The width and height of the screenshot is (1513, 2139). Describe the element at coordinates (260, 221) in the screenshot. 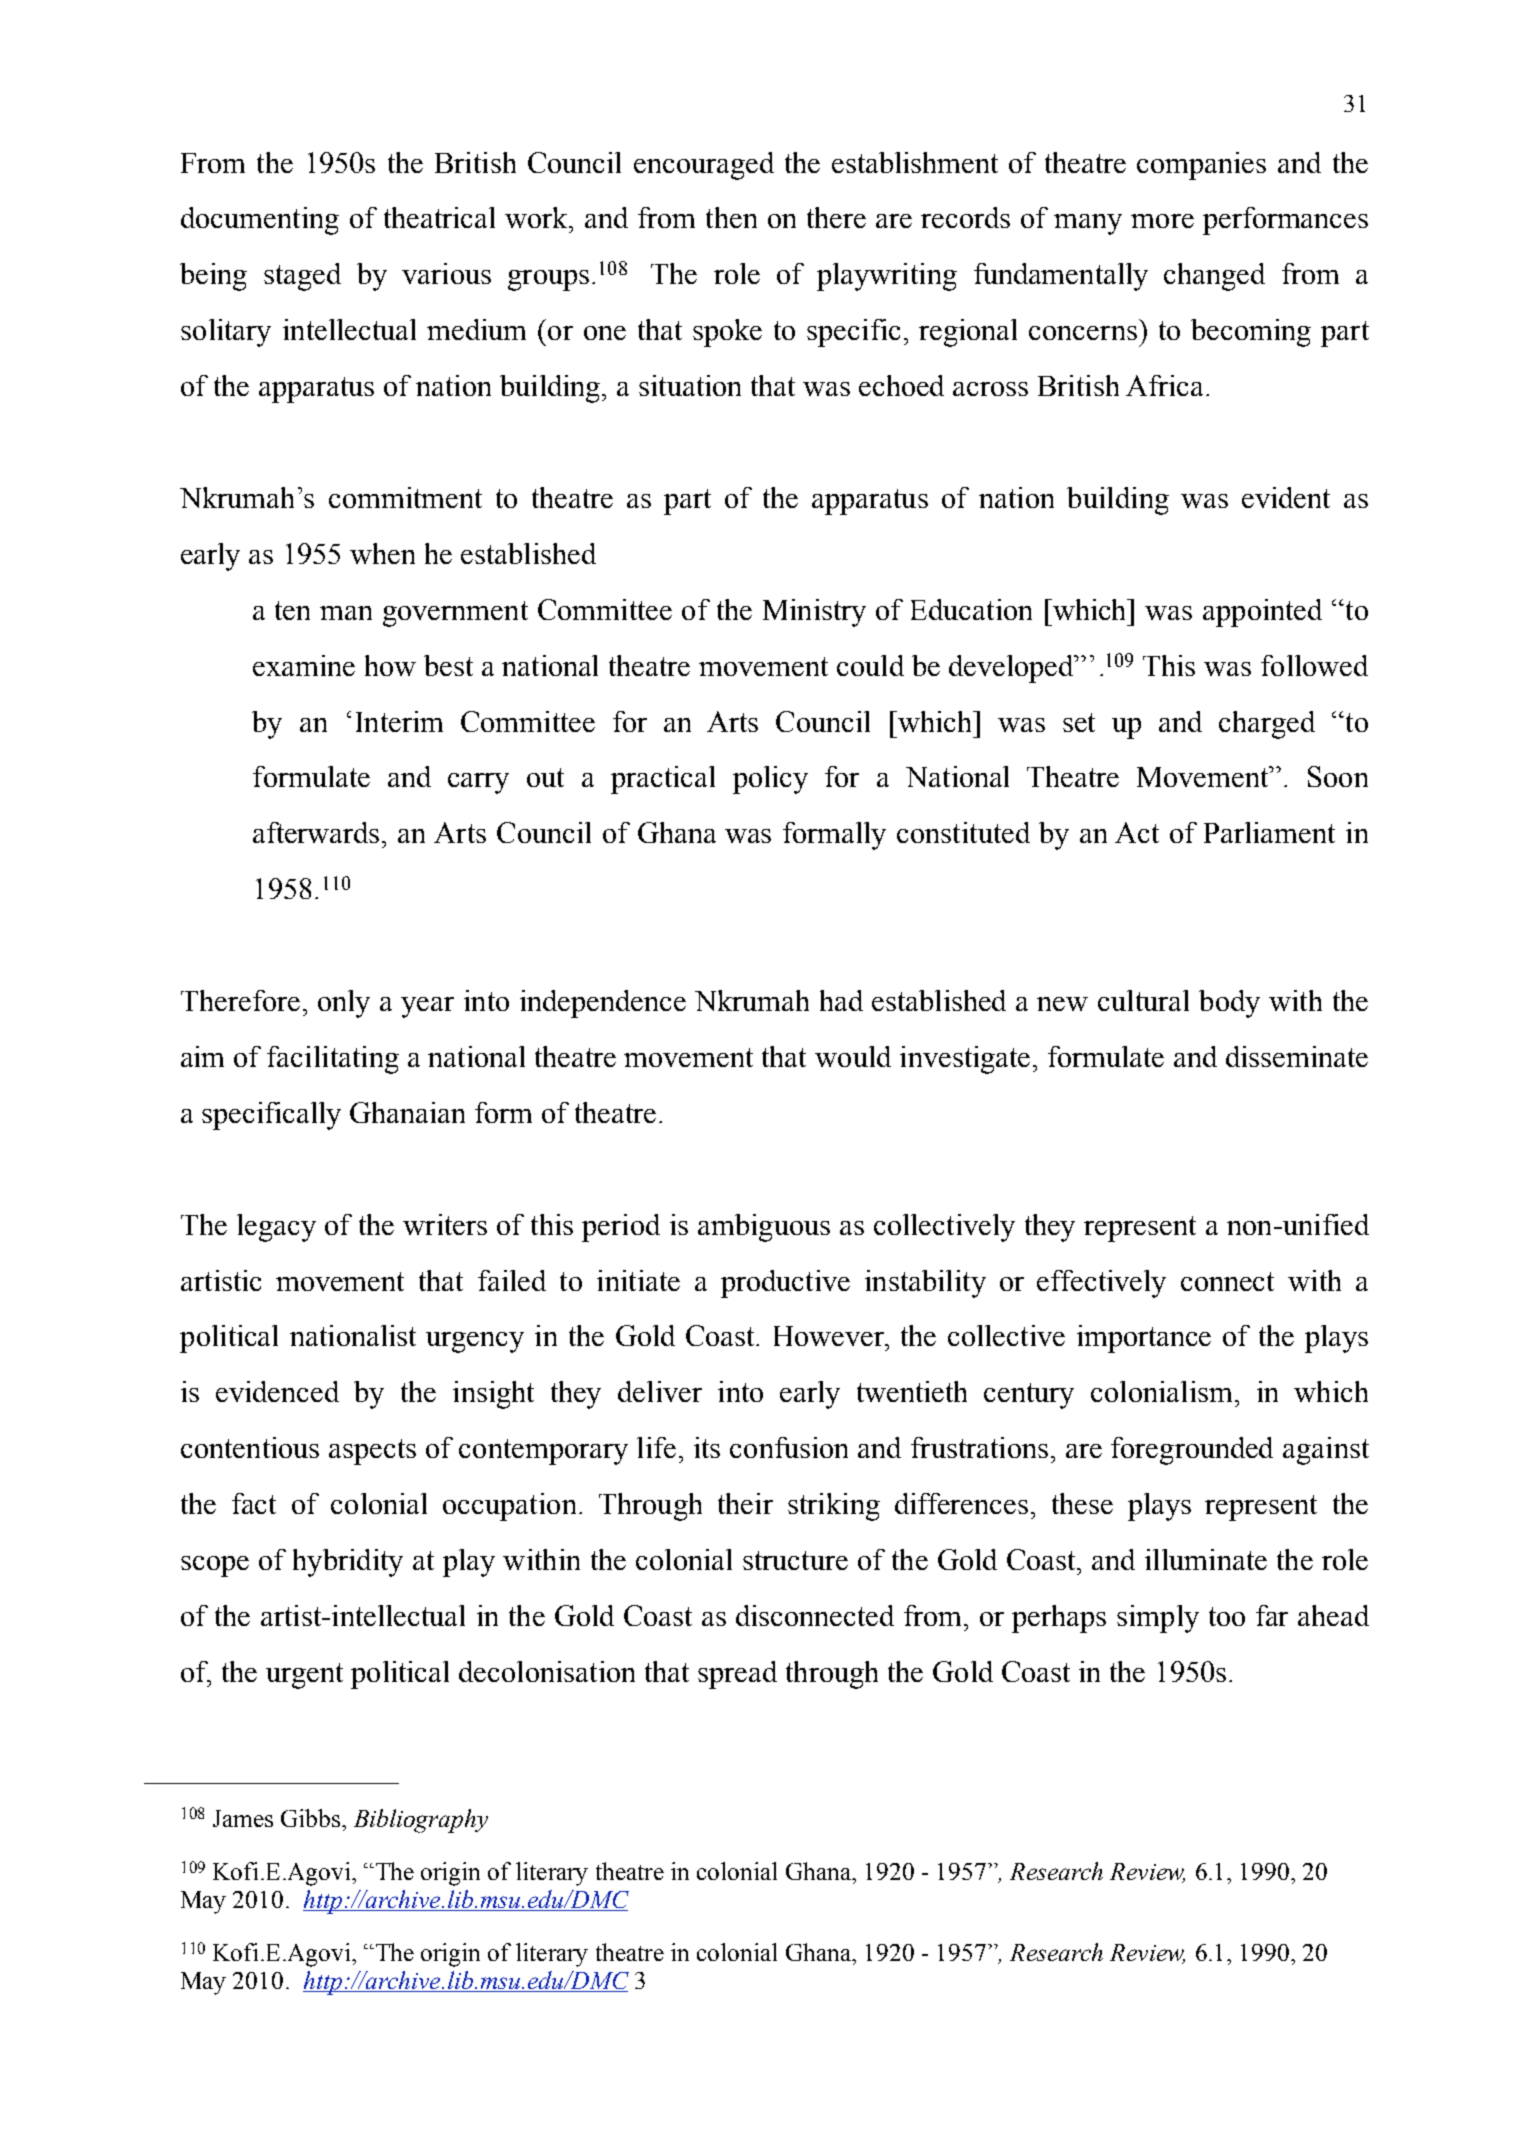

I see `documenting` at that location.
